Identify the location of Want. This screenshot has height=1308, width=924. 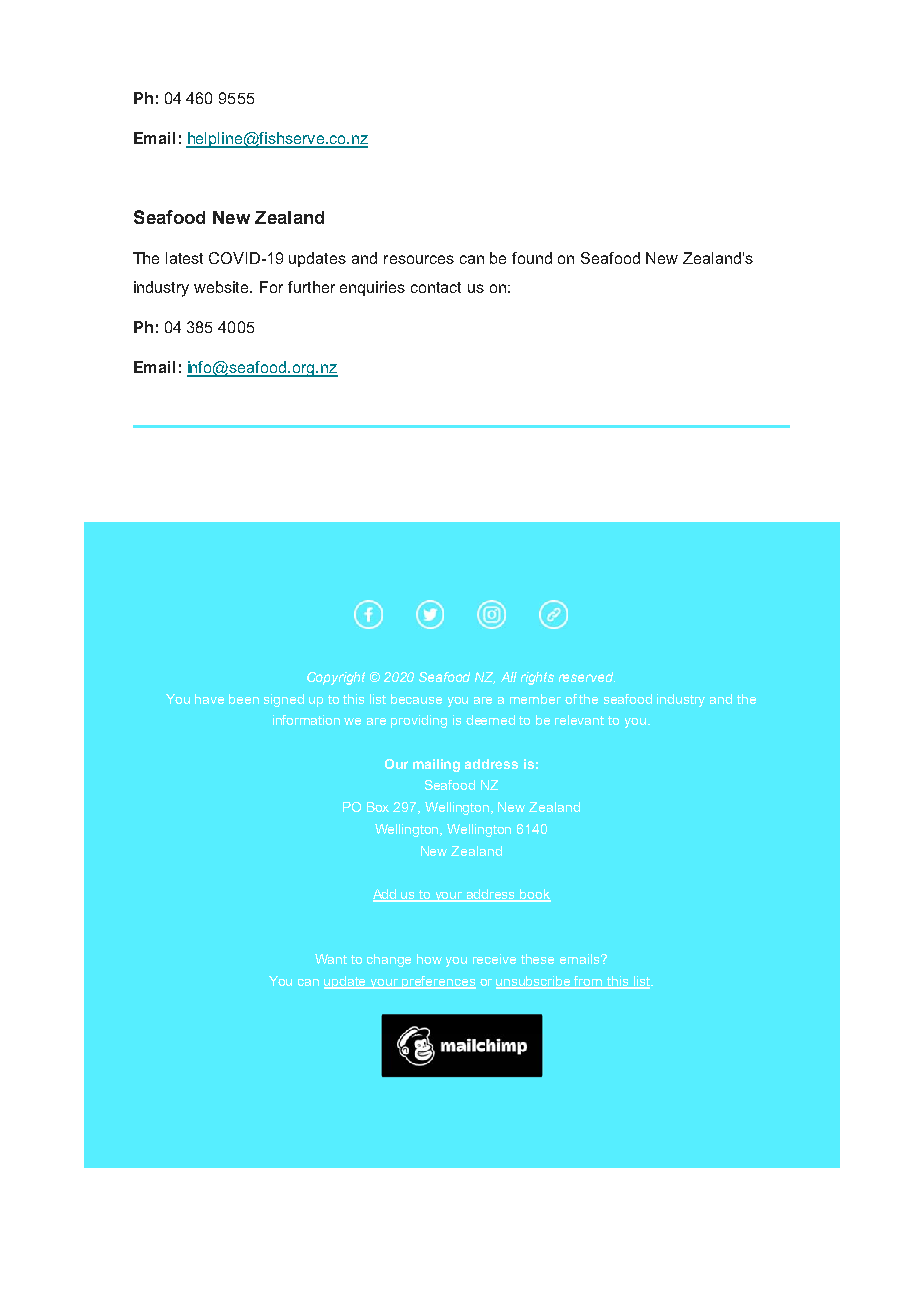
(331, 959).
